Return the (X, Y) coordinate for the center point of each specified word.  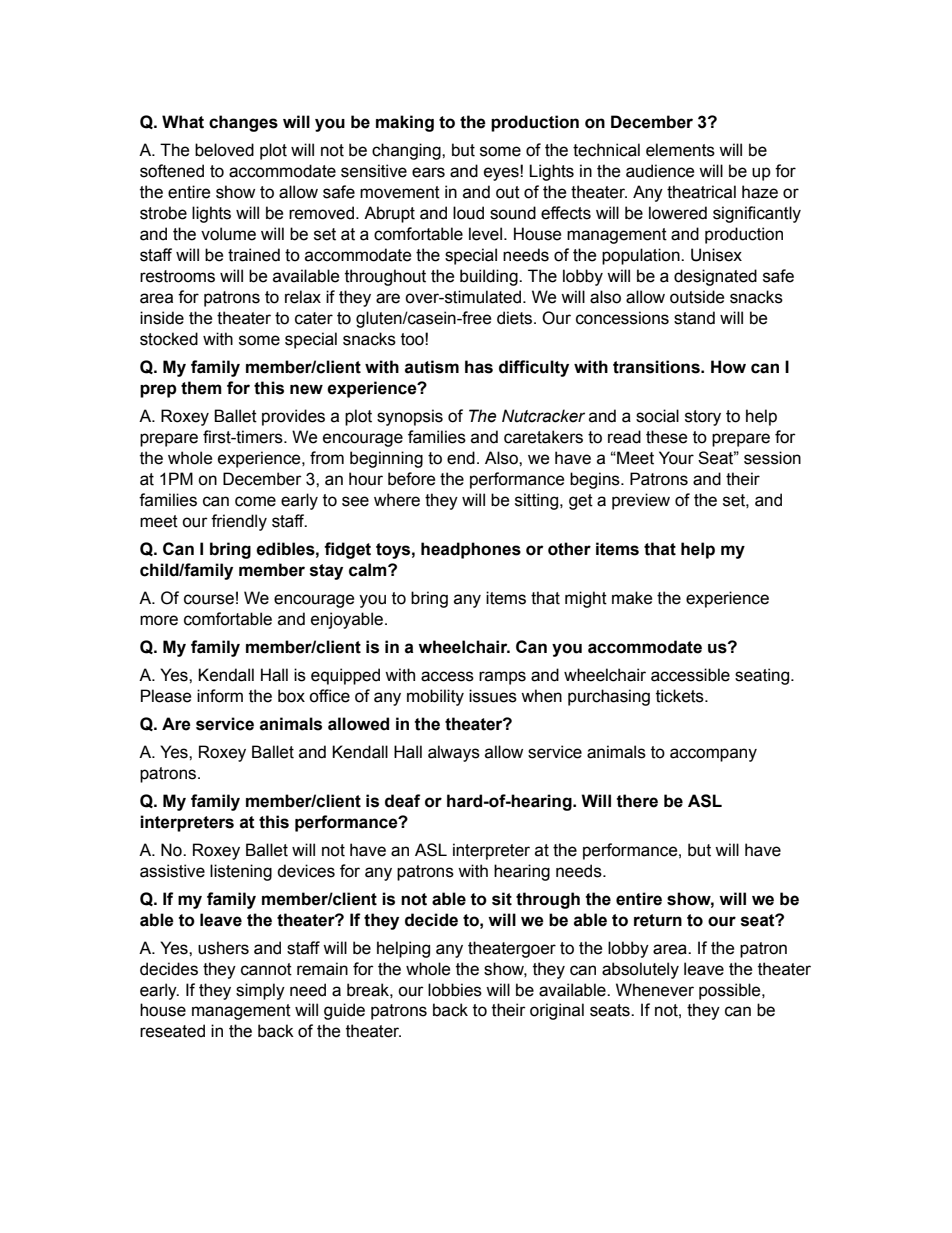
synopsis (410, 417)
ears (428, 172)
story (703, 418)
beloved (224, 150)
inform (220, 696)
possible (731, 991)
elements (680, 150)
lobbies (455, 990)
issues (493, 696)
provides (293, 417)
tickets (681, 696)
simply (260, 991)
